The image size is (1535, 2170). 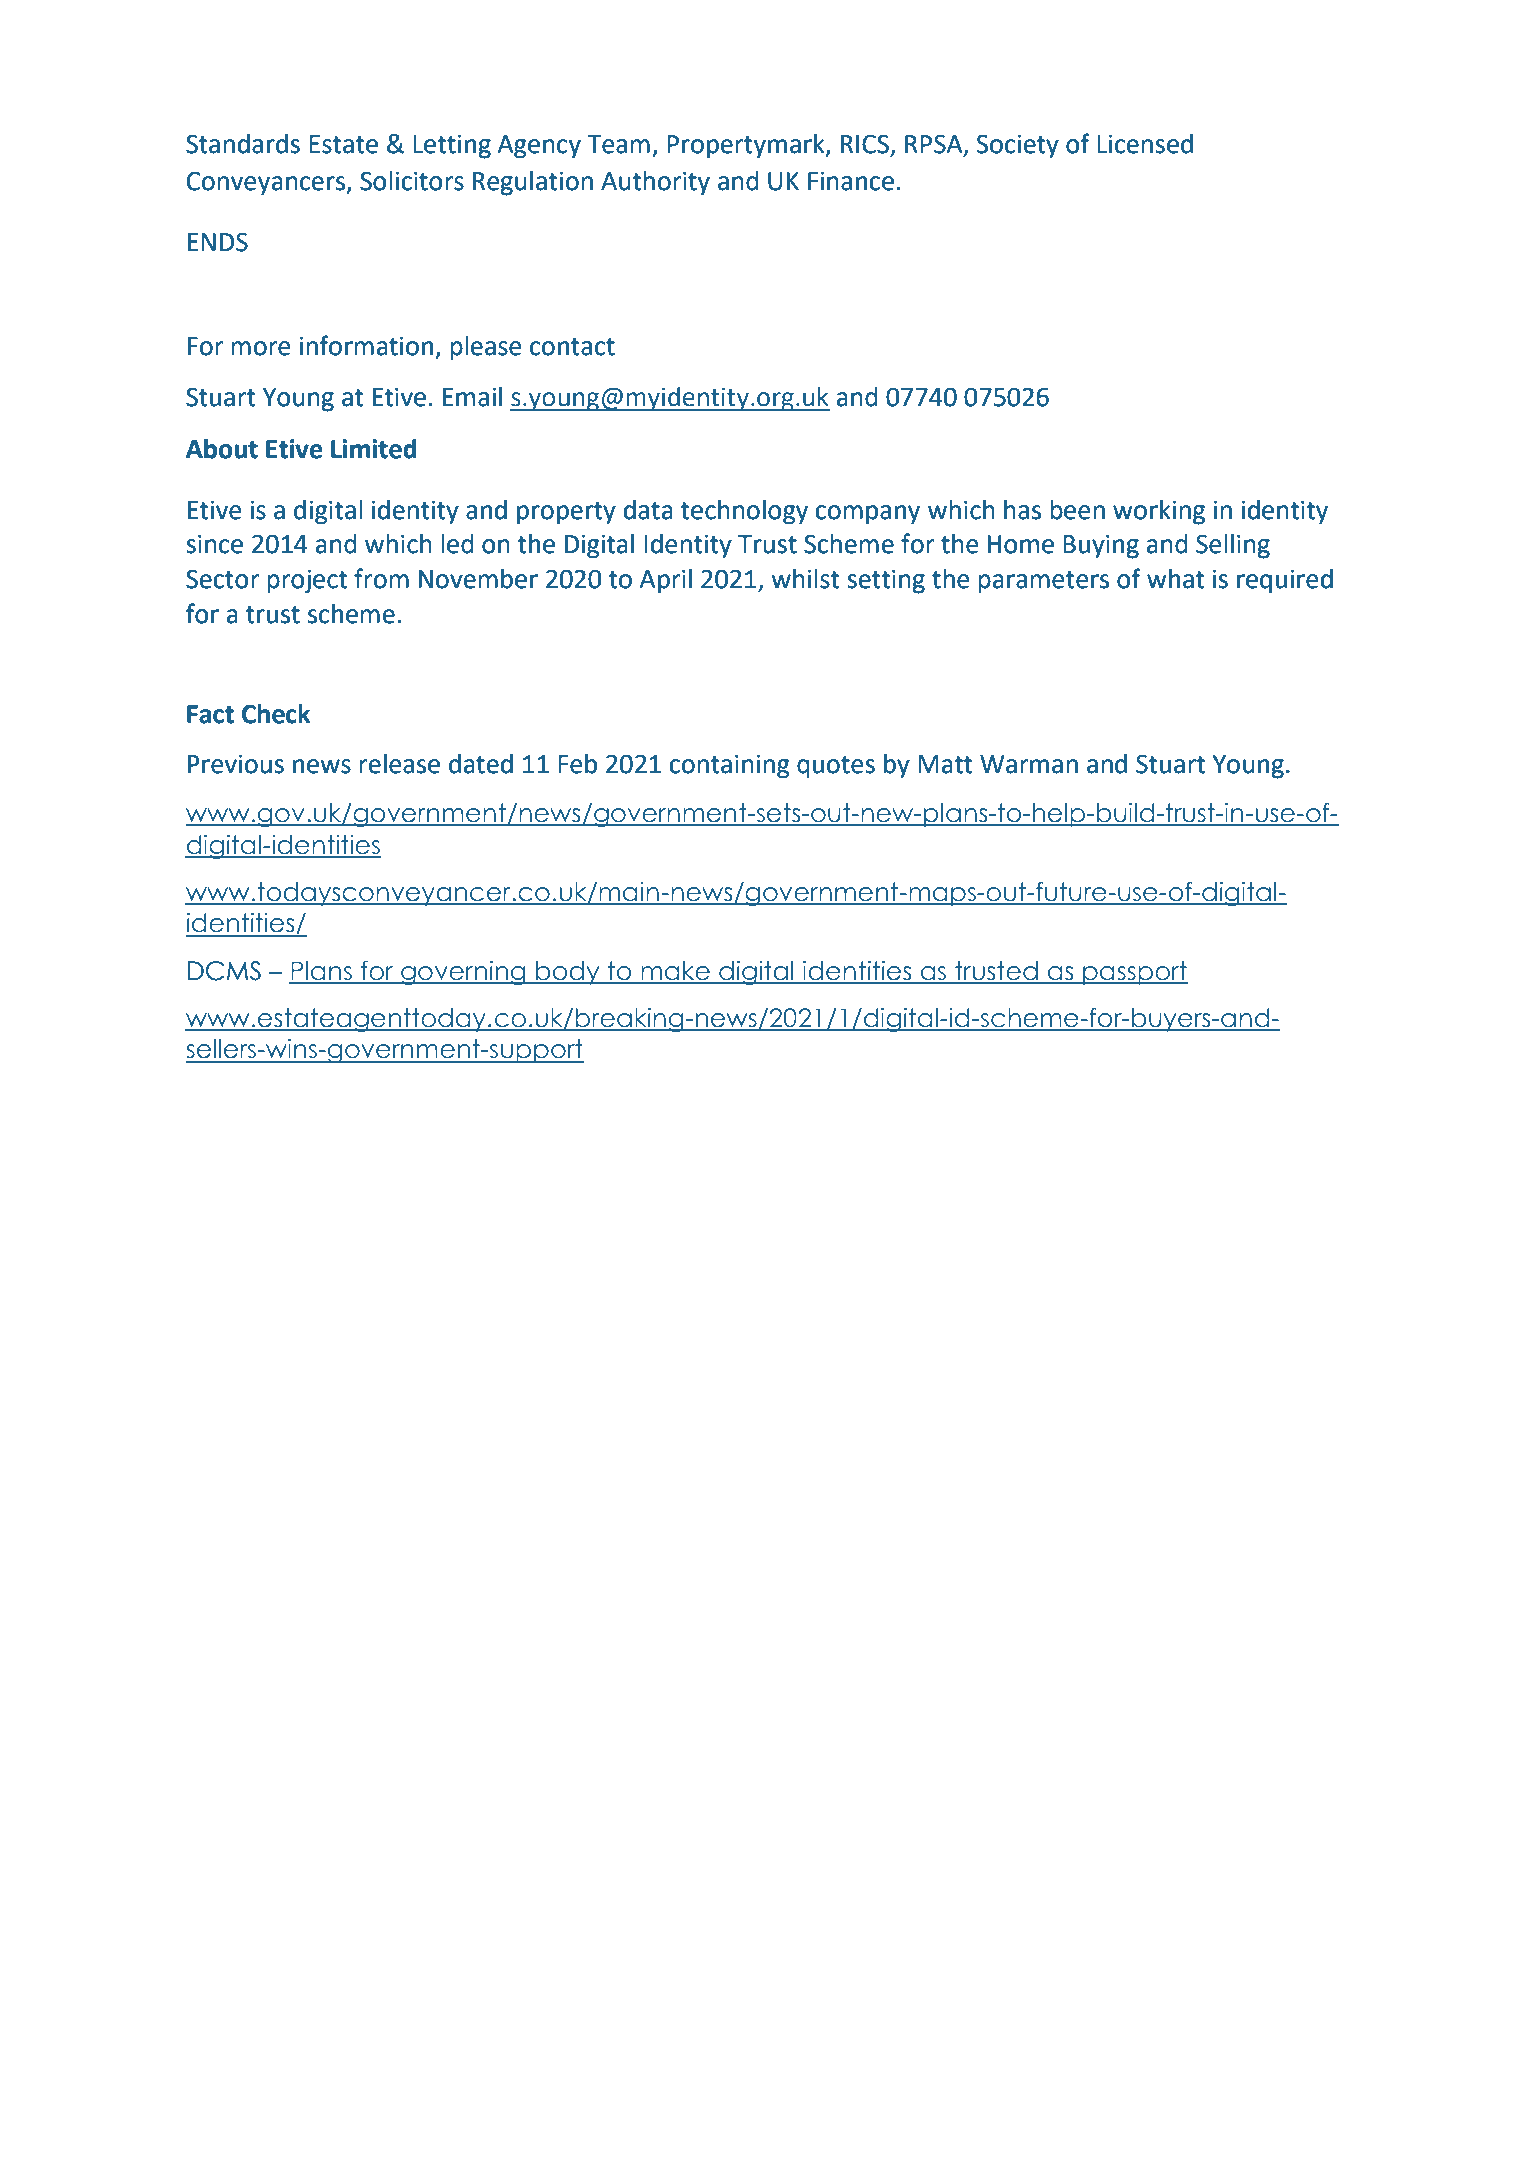 What do you see at coordinates (805, 579) in the document?
I see `whilst` at bounding box center [805, 579].
